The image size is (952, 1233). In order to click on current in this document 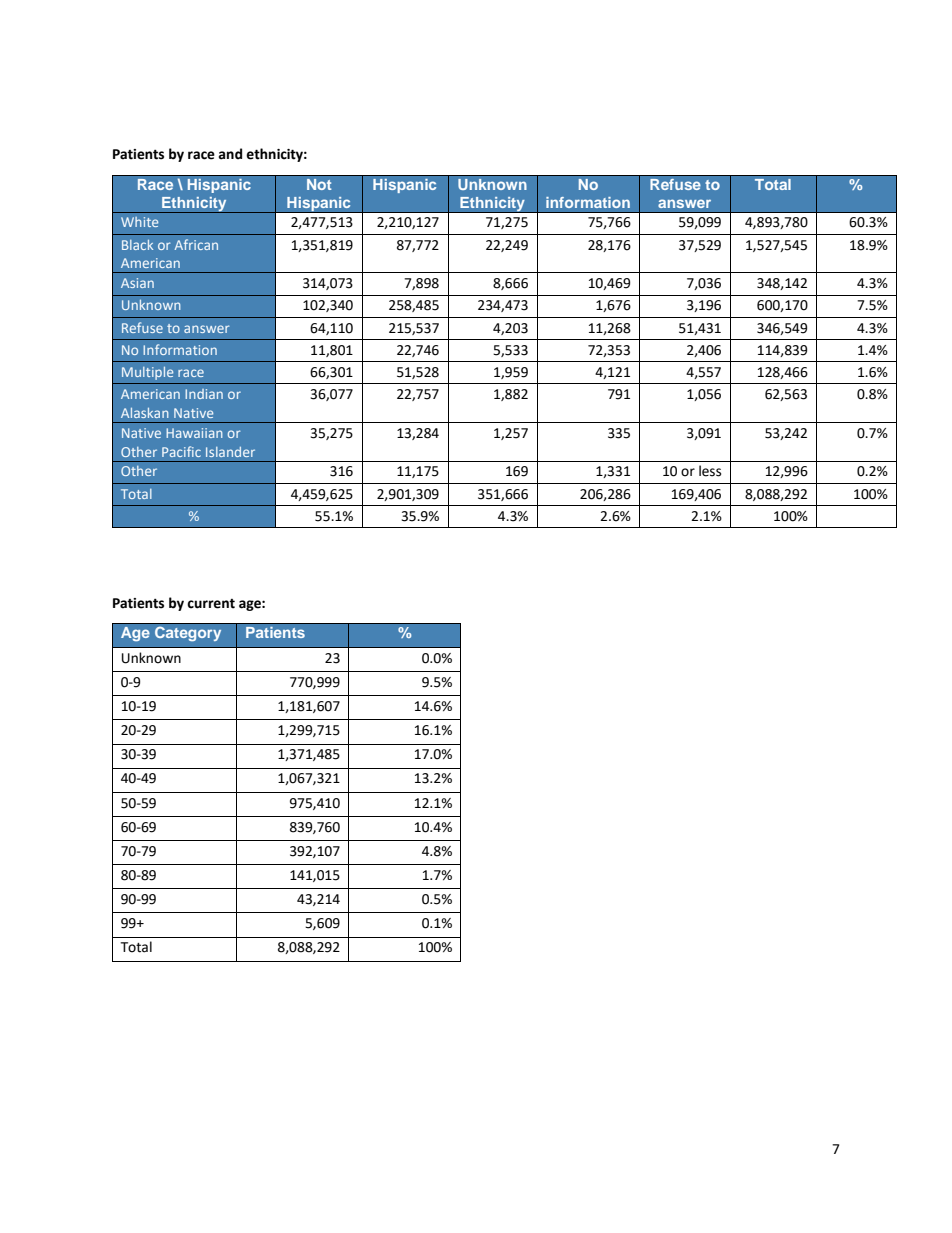, I will do `click(211, 604)`.
